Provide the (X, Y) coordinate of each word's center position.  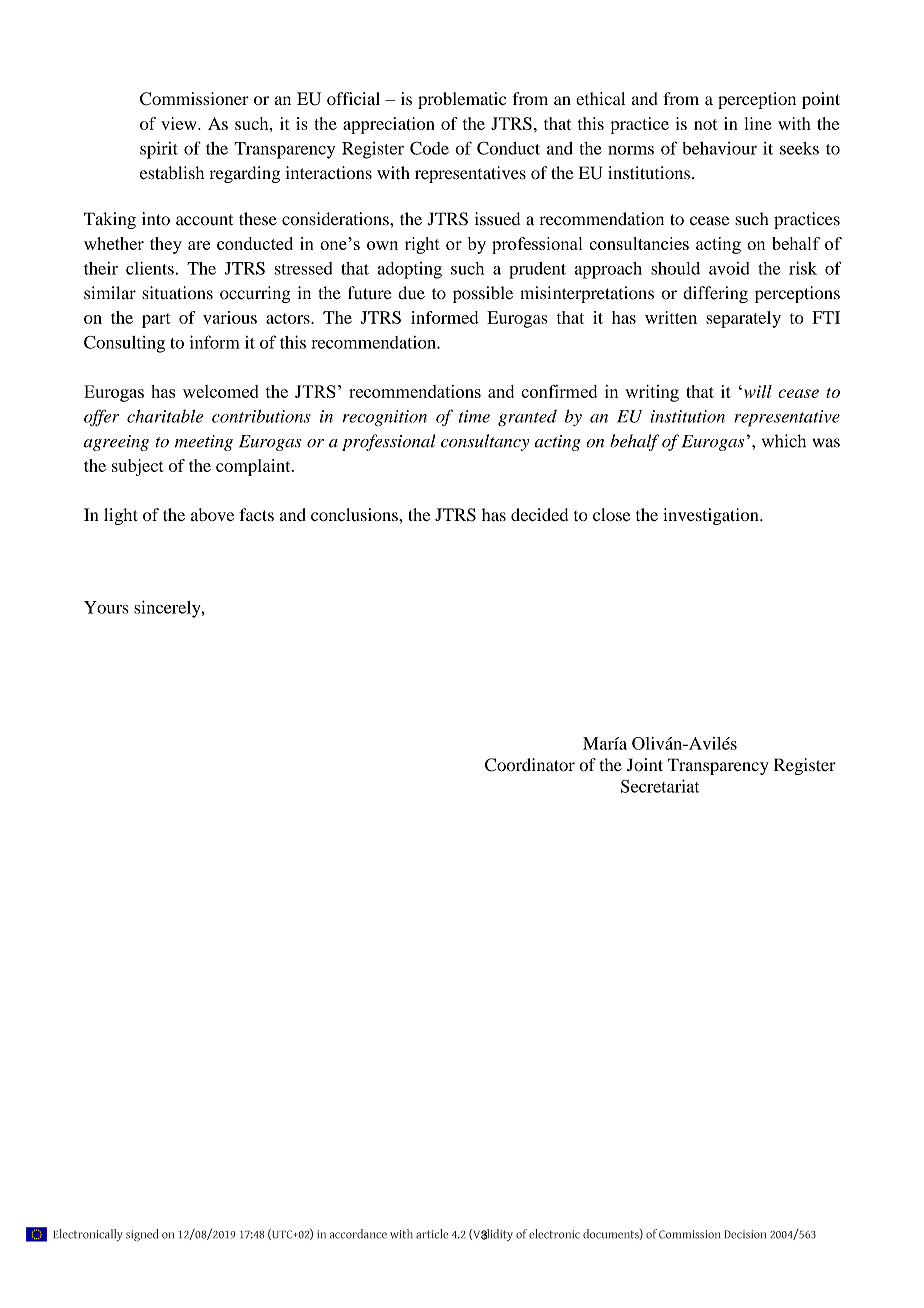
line (758, 123)
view (180, 123)
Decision (745, 1234)
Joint (645, 765)
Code (429, 148)
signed (142, 1235)
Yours (106, 607)
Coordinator (530, 765)
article (432, 1234)
